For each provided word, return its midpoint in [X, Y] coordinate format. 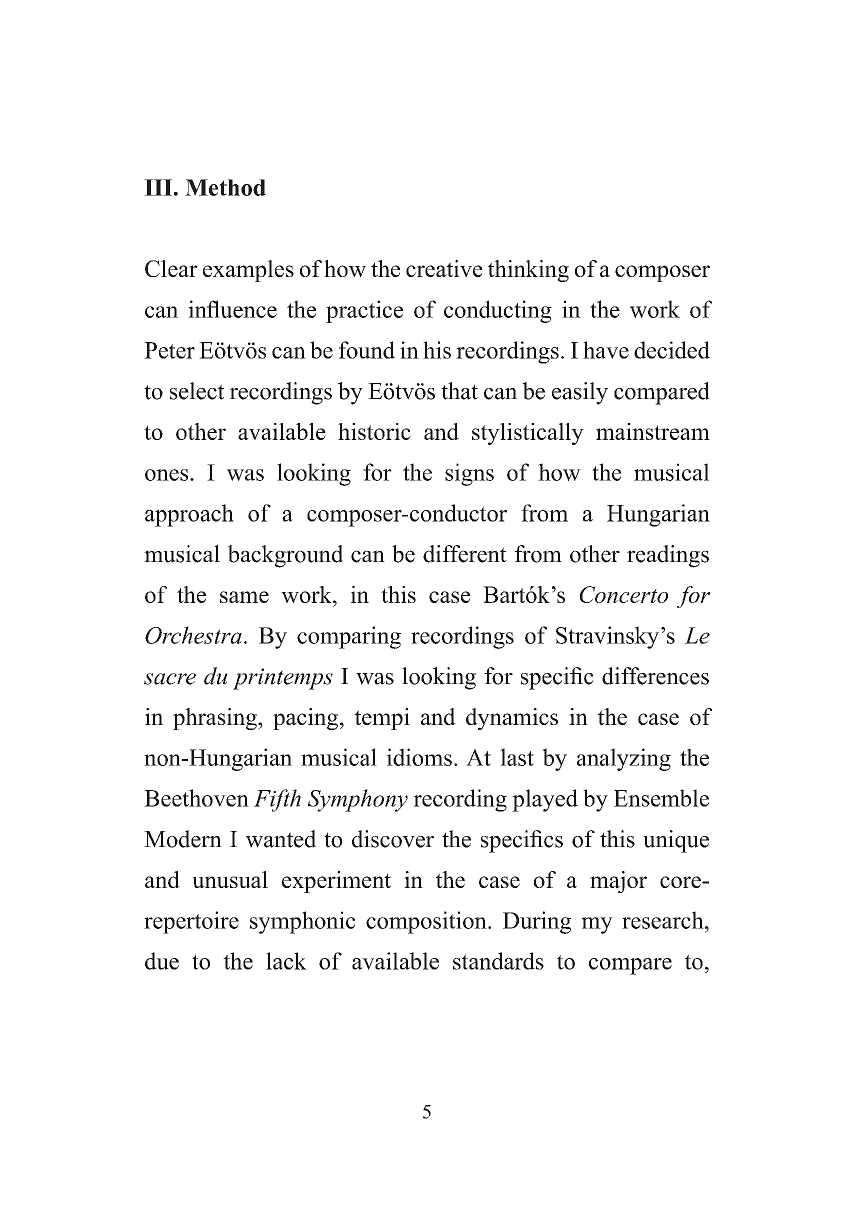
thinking [528, 271]
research [664, 920]
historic [374, 431]
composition [427, 922]
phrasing [216, 719]
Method [225, 187]
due [162, 961]
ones [168, 475]
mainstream [653, 431]
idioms [419, 757]
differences [655, 676]
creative [444, 268]
